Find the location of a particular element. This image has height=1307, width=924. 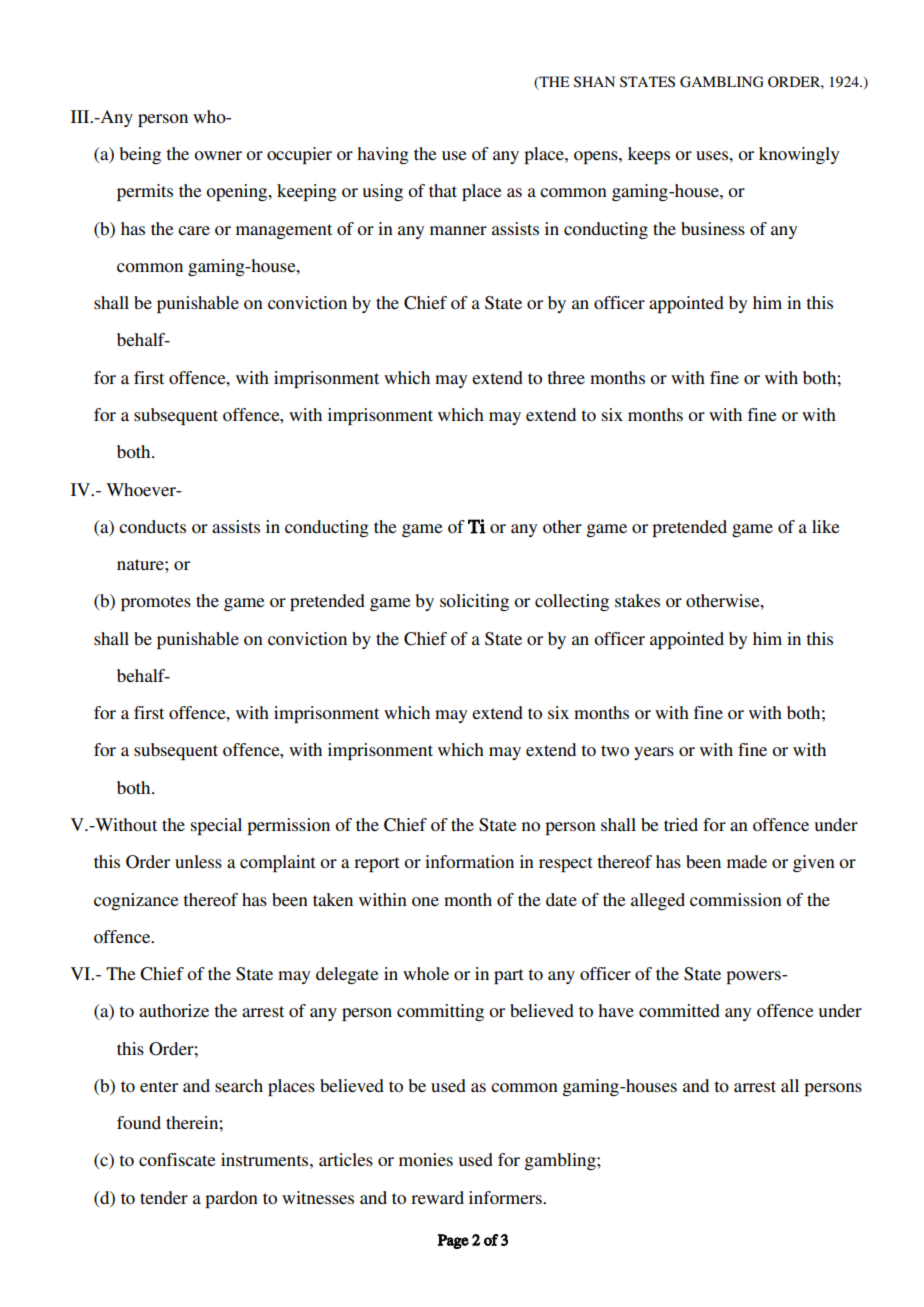

information is located at coordinates (469, 861).
